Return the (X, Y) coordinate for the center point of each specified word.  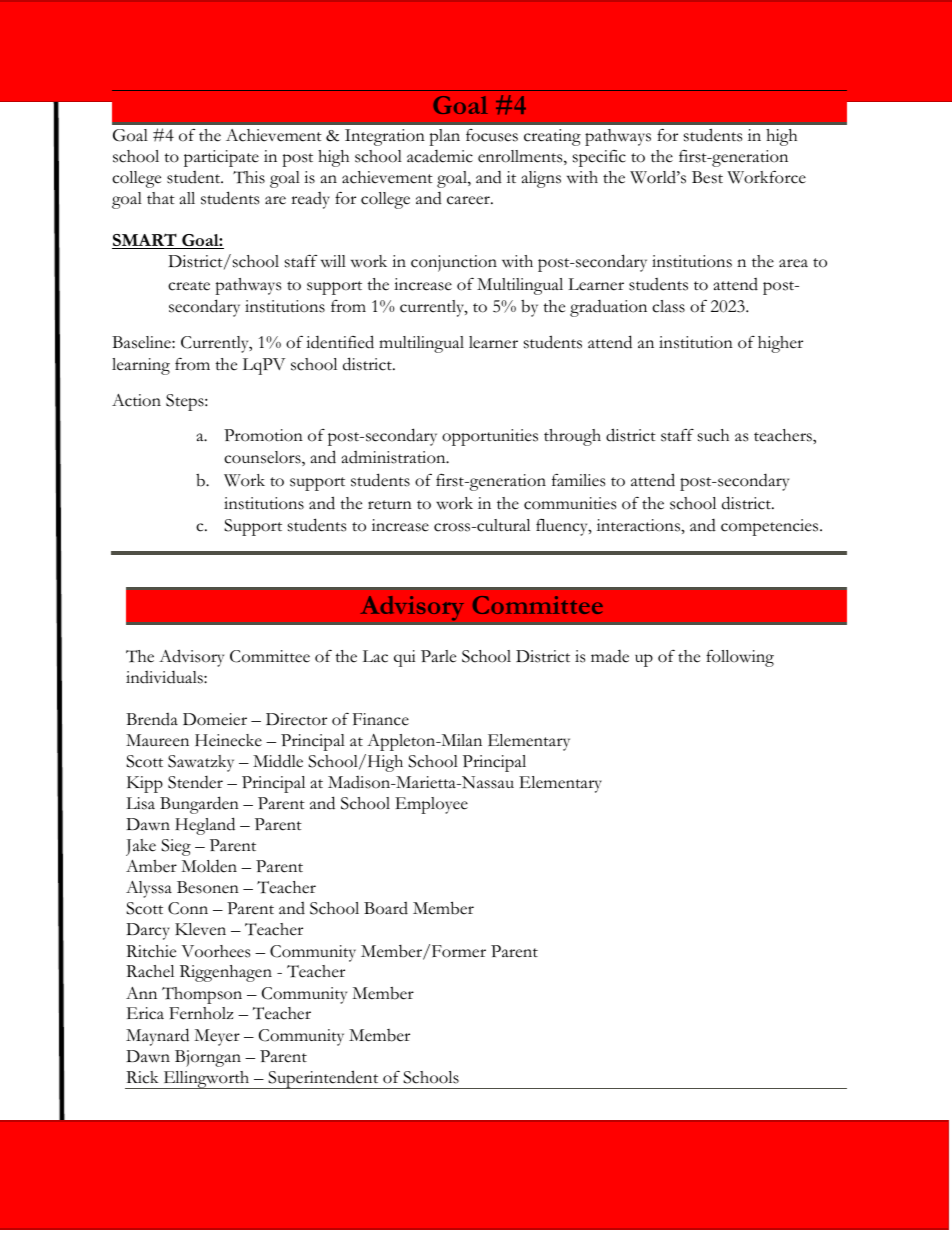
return (390, 505)
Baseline (142, 342)
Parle (438, 656)
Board (386, 908)
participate (221, 158)
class (668, 306)
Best (707, 177)
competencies (771, 527)
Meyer (217, 1037)
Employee (431, 805)
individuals (165, 677)
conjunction (454, 263)
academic (440, 156)
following (740, 658)
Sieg (176, 847)
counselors (263, 458)
